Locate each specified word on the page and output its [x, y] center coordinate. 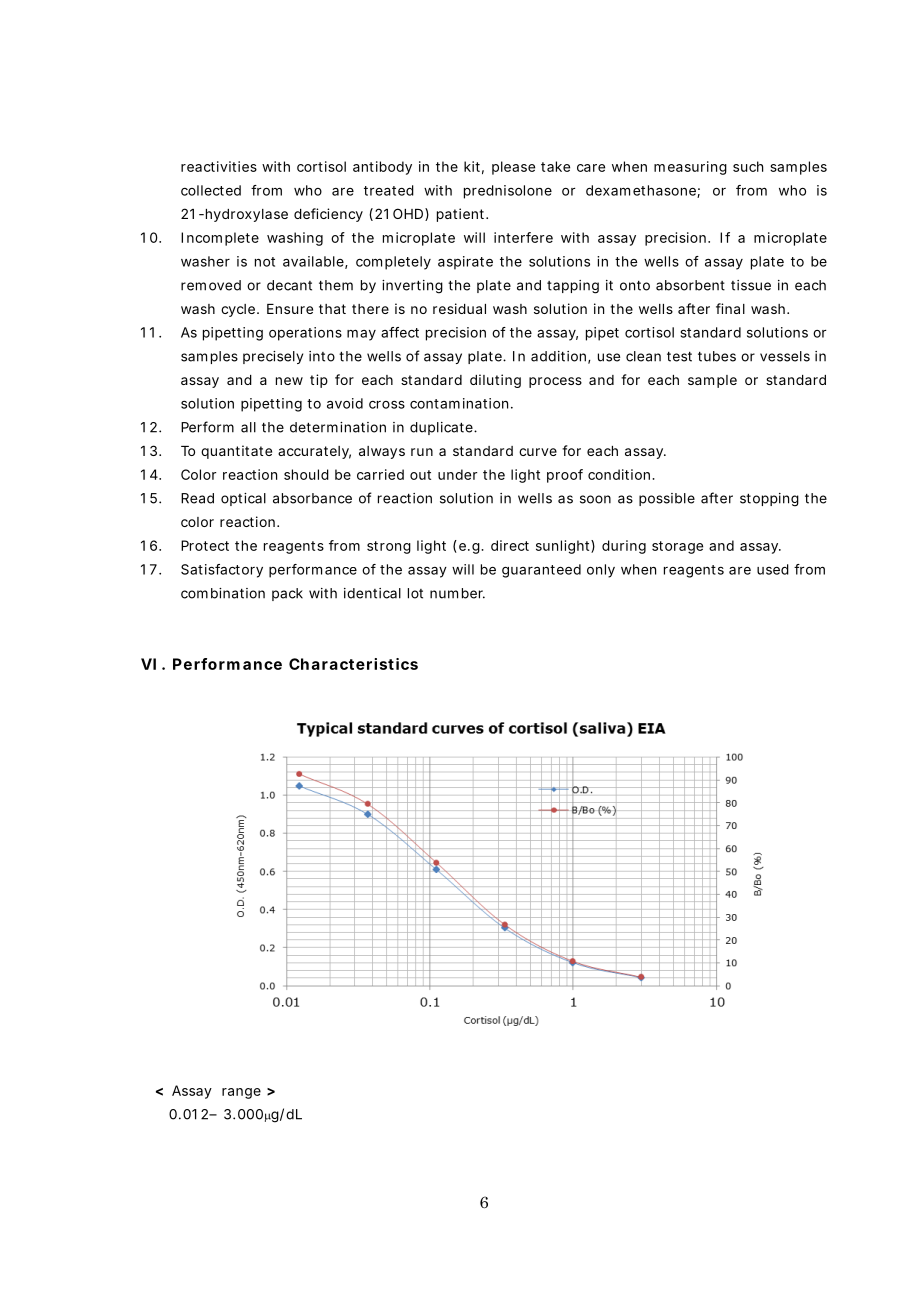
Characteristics [353, 664]
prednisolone [508, 192]
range [241, 1093]
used [773, 569]
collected [211, 190]
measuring [690, 168]
